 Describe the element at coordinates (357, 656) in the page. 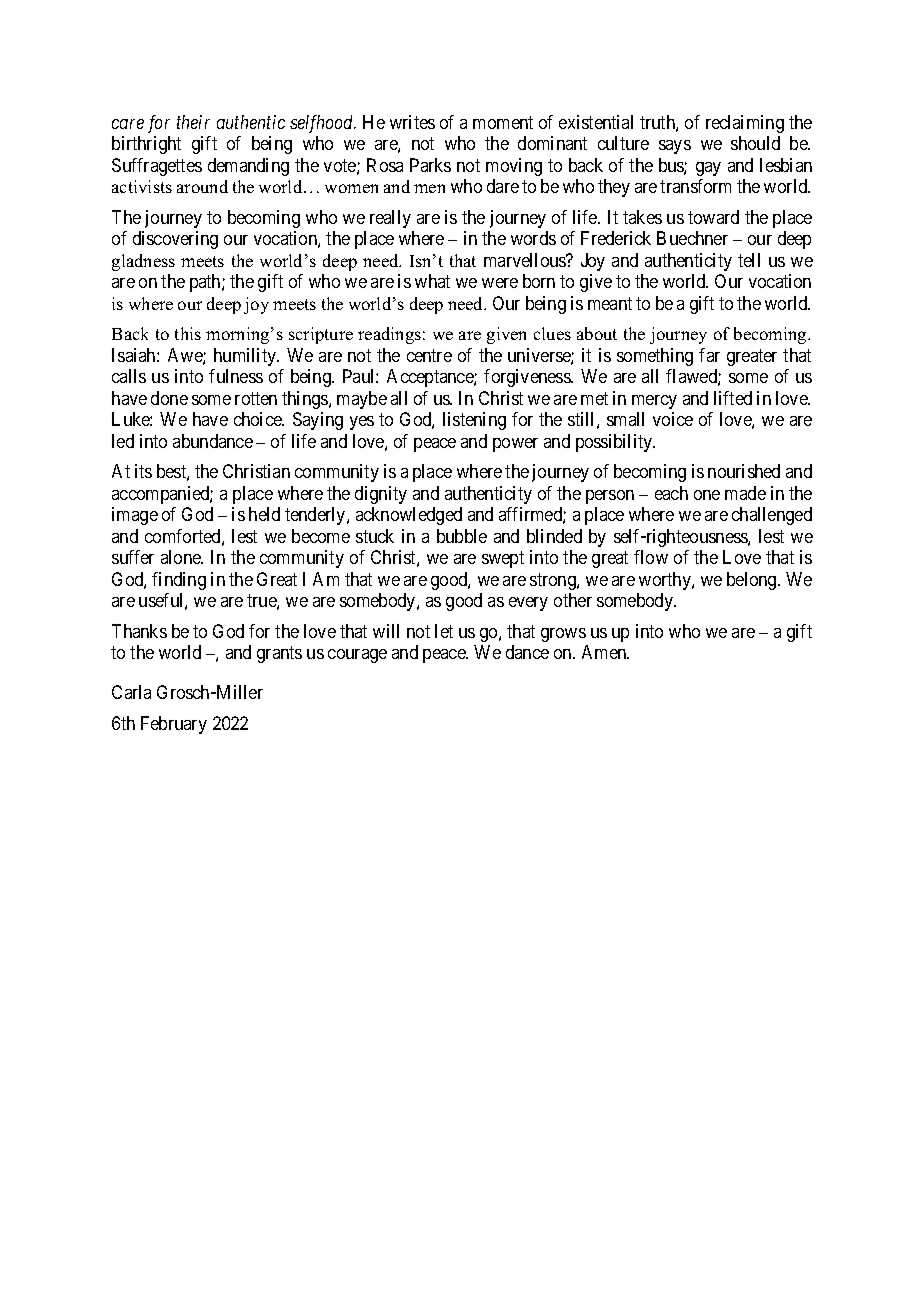

I see `courage` at that location.
